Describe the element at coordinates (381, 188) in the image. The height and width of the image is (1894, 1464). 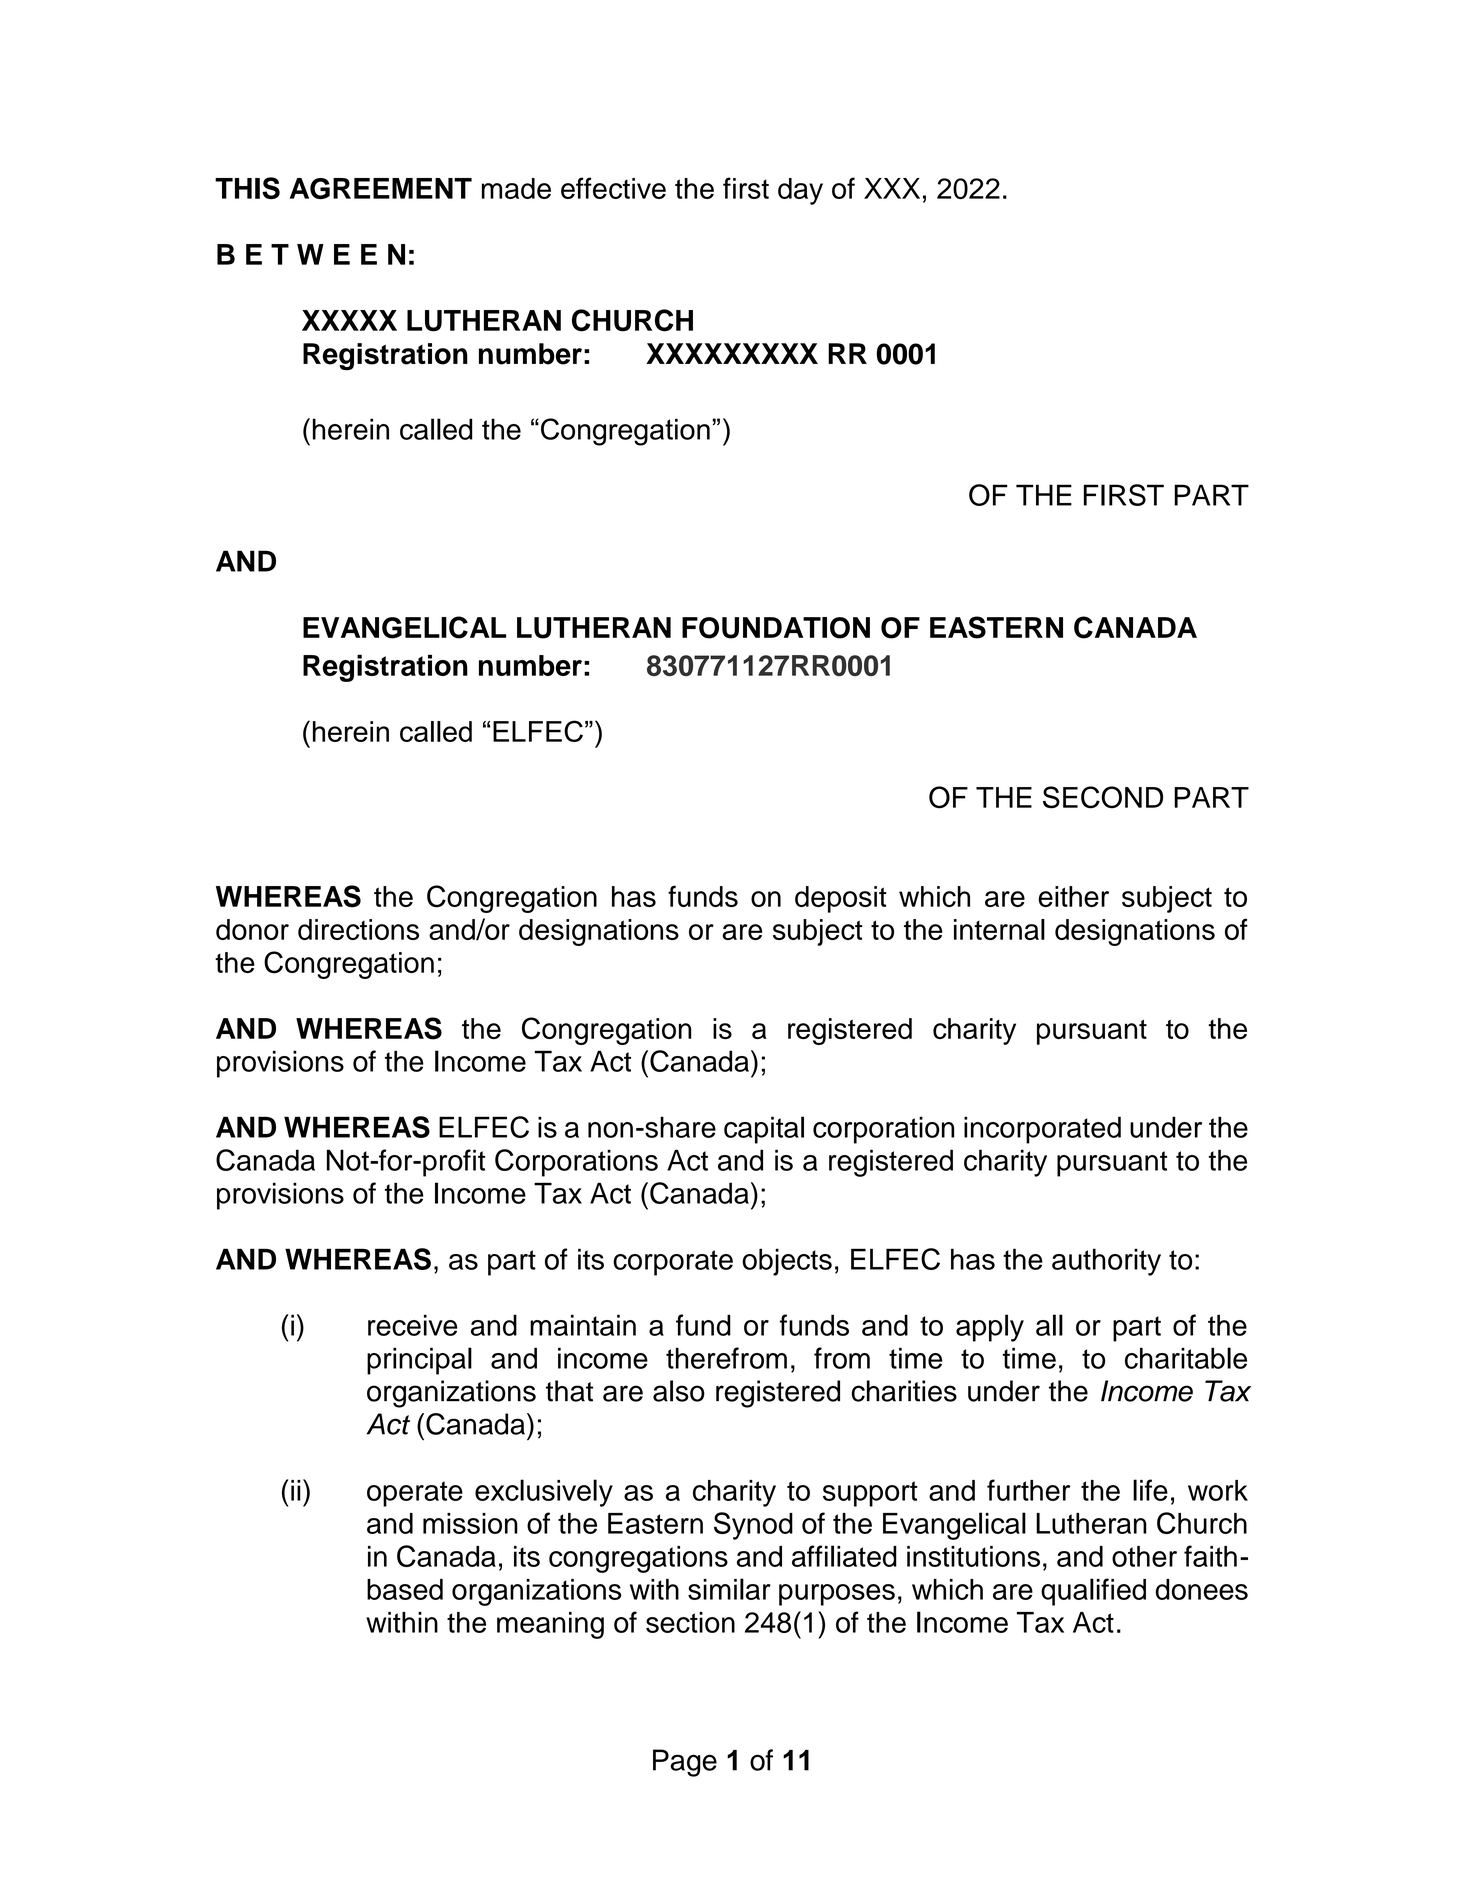
I see `AGREEMENT` at that location.
